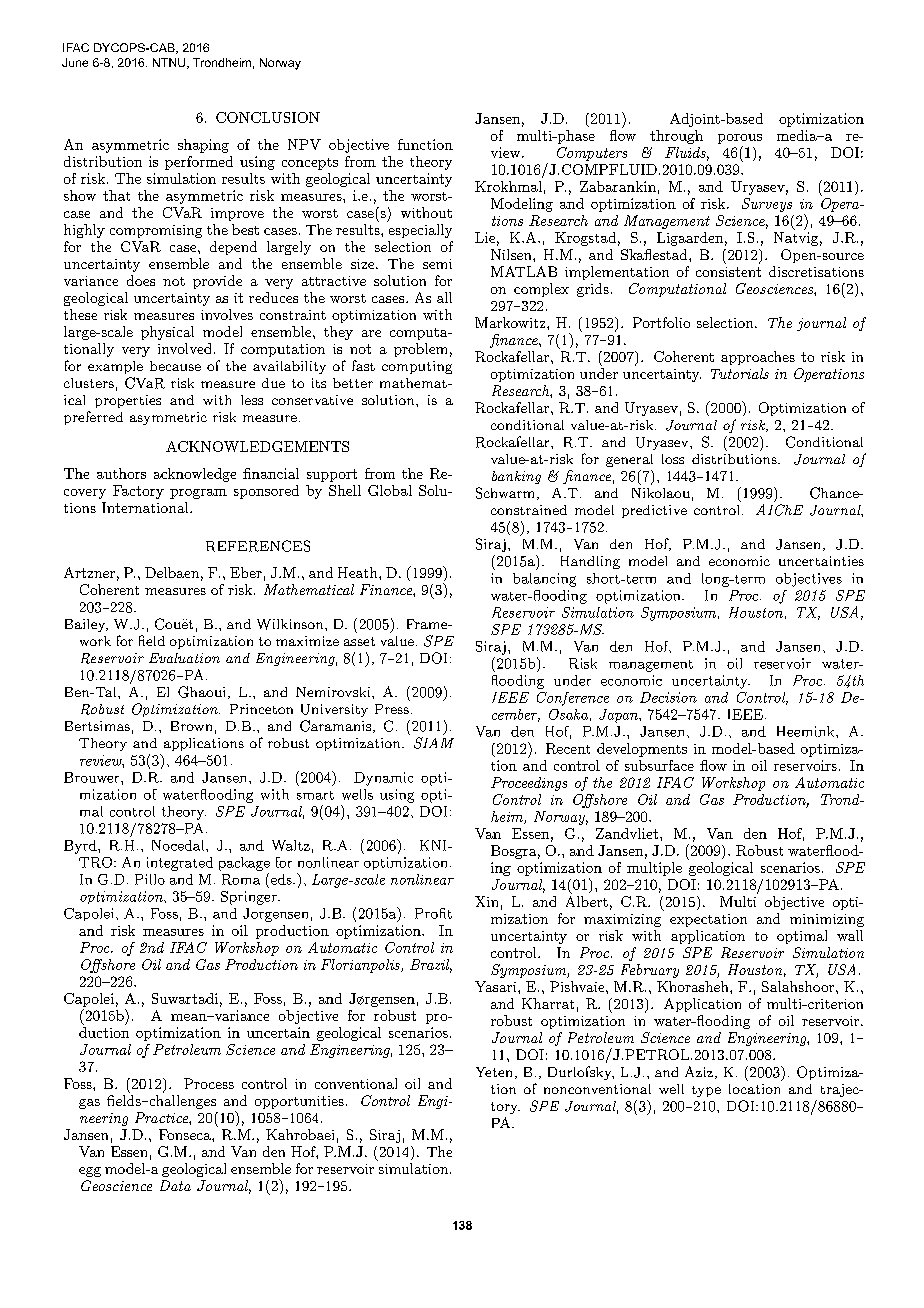  Describe the element at coordinates (180, 864) in the image. I see `integrated` at that location.
